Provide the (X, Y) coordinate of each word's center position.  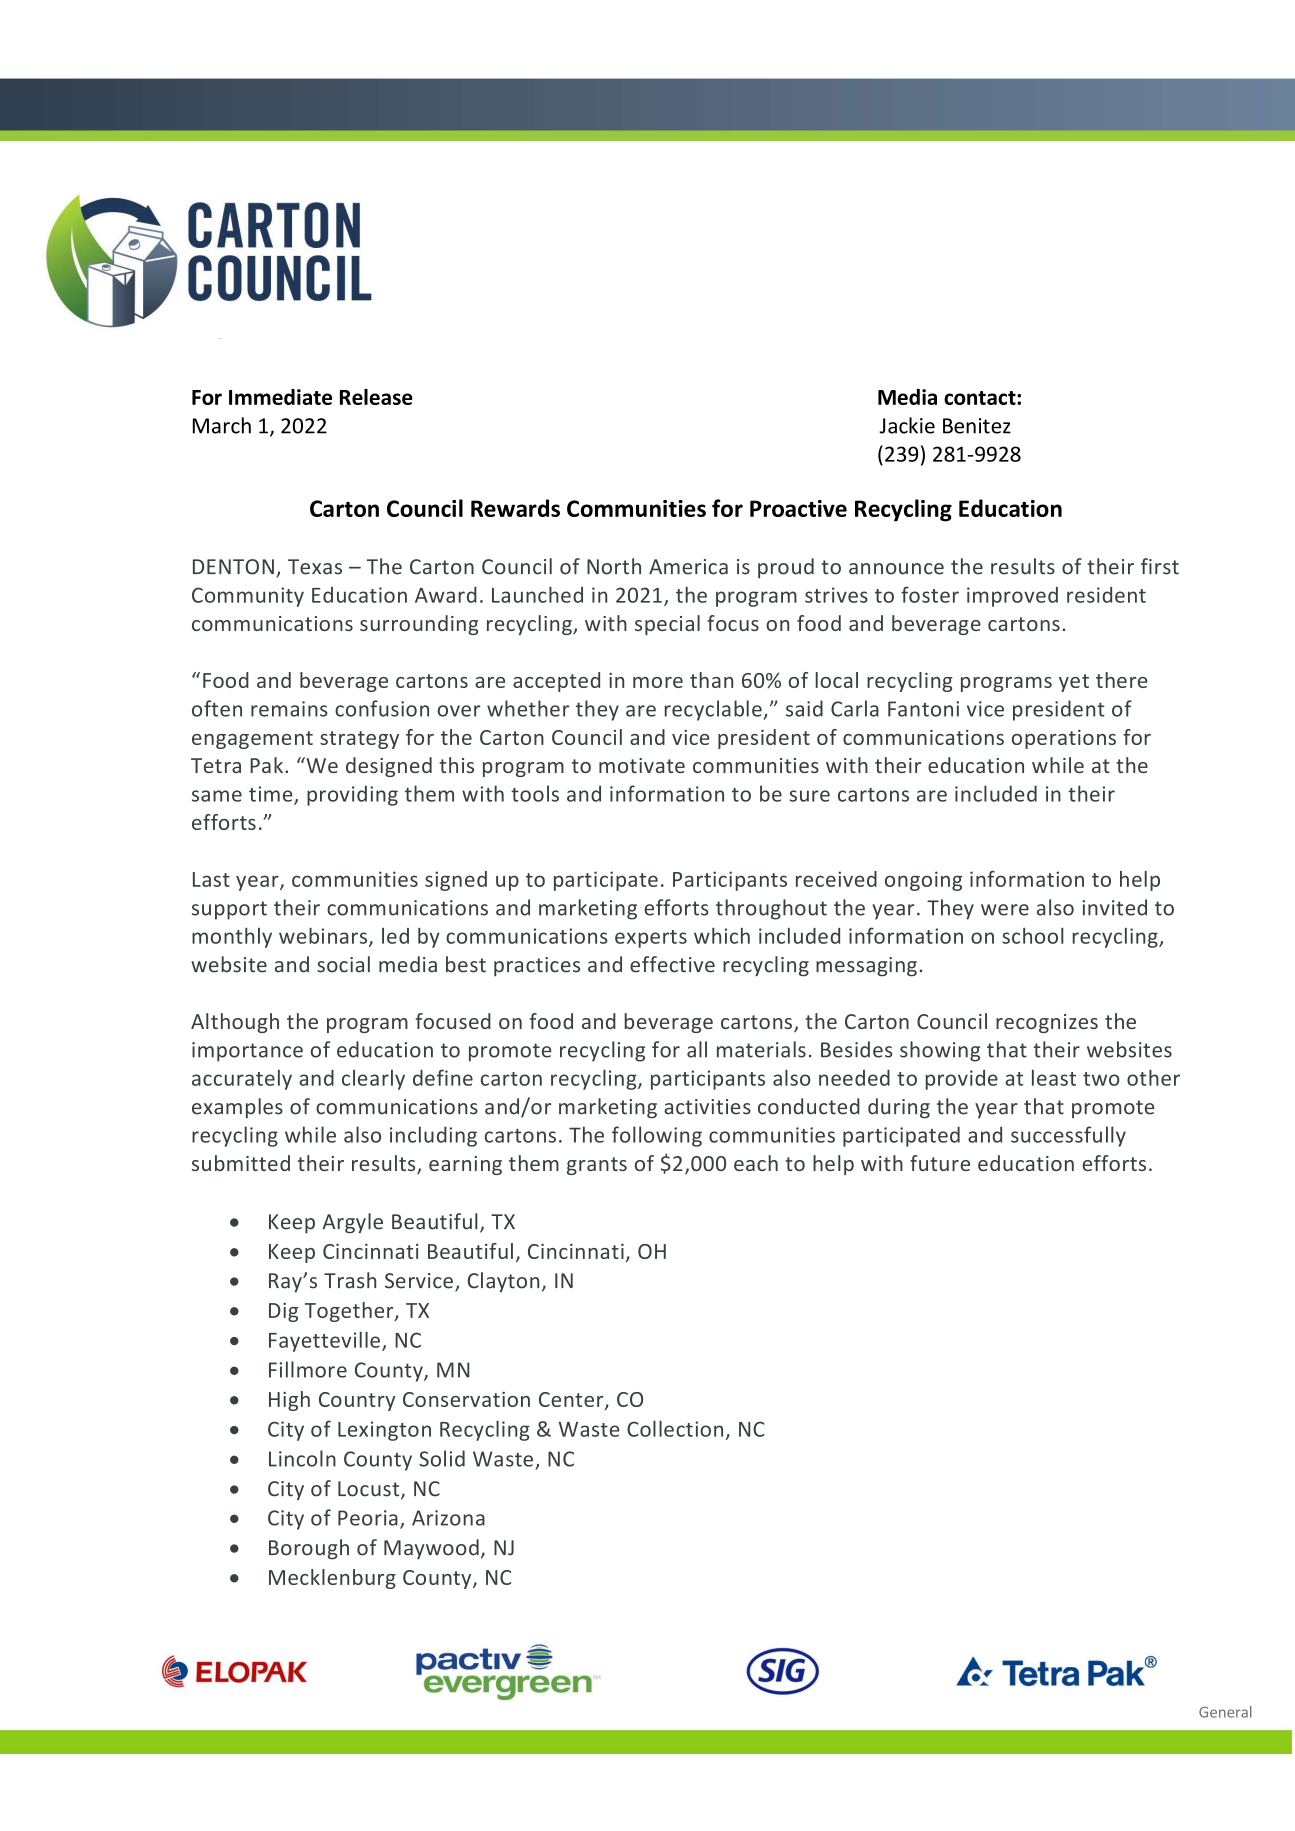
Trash (350, 1280)
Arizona (448, 1518)
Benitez (977, 426)
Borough (309, 1549)
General (1225, 1712)
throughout (771, 909)
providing (352, 795)
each (756, 1163)
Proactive (798, 508)
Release (376, 397)
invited (1114, 907)
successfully (1068, 1136)
